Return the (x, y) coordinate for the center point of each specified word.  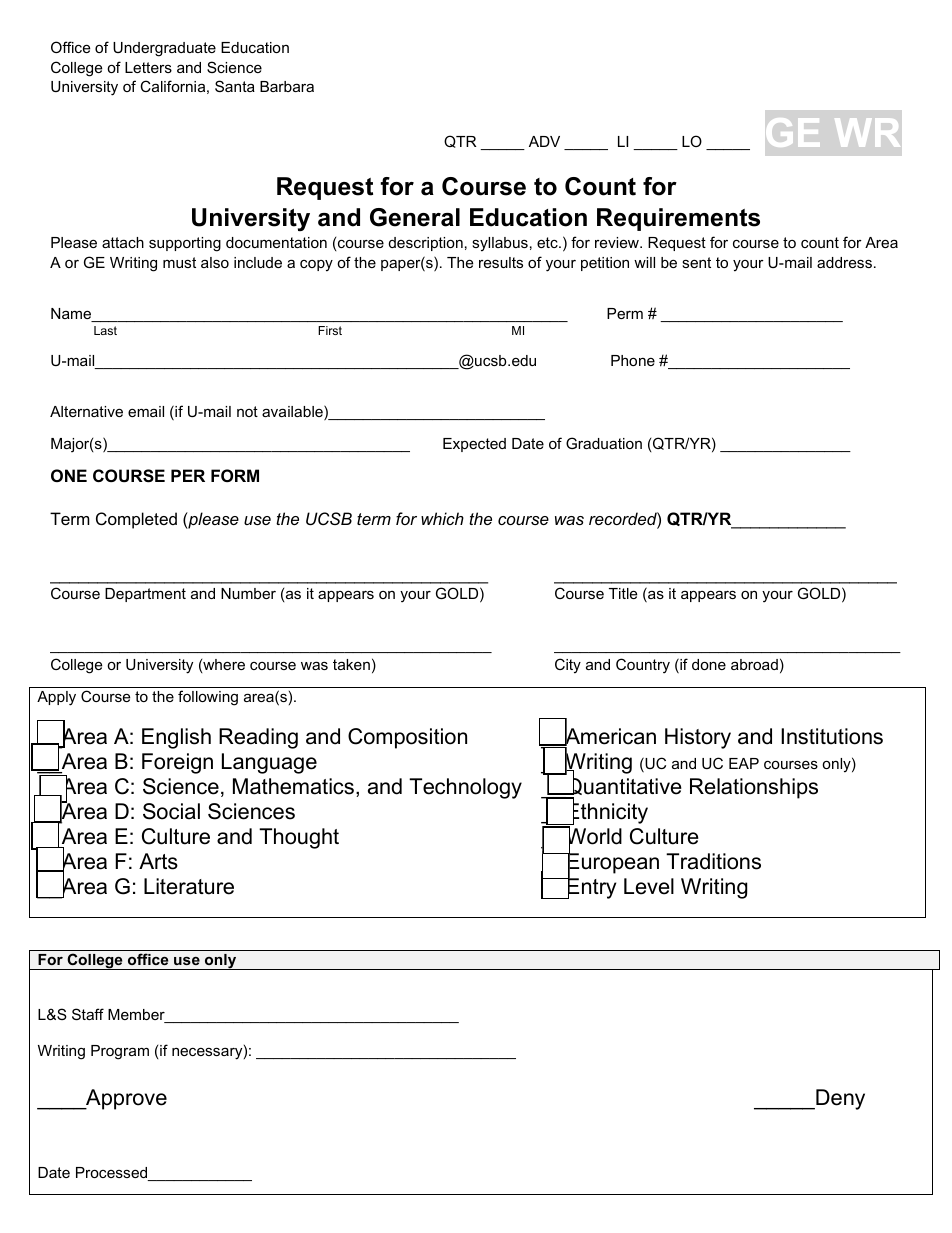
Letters (148, 67)
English (176, 738)
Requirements (678, 219)
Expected (474, 445)
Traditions (713, 861)
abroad (754, 664)
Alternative (86, 411)
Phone (633, 360)
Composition (407, 738)
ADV (544, 141)
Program (120, 1052)
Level (649, 886)
